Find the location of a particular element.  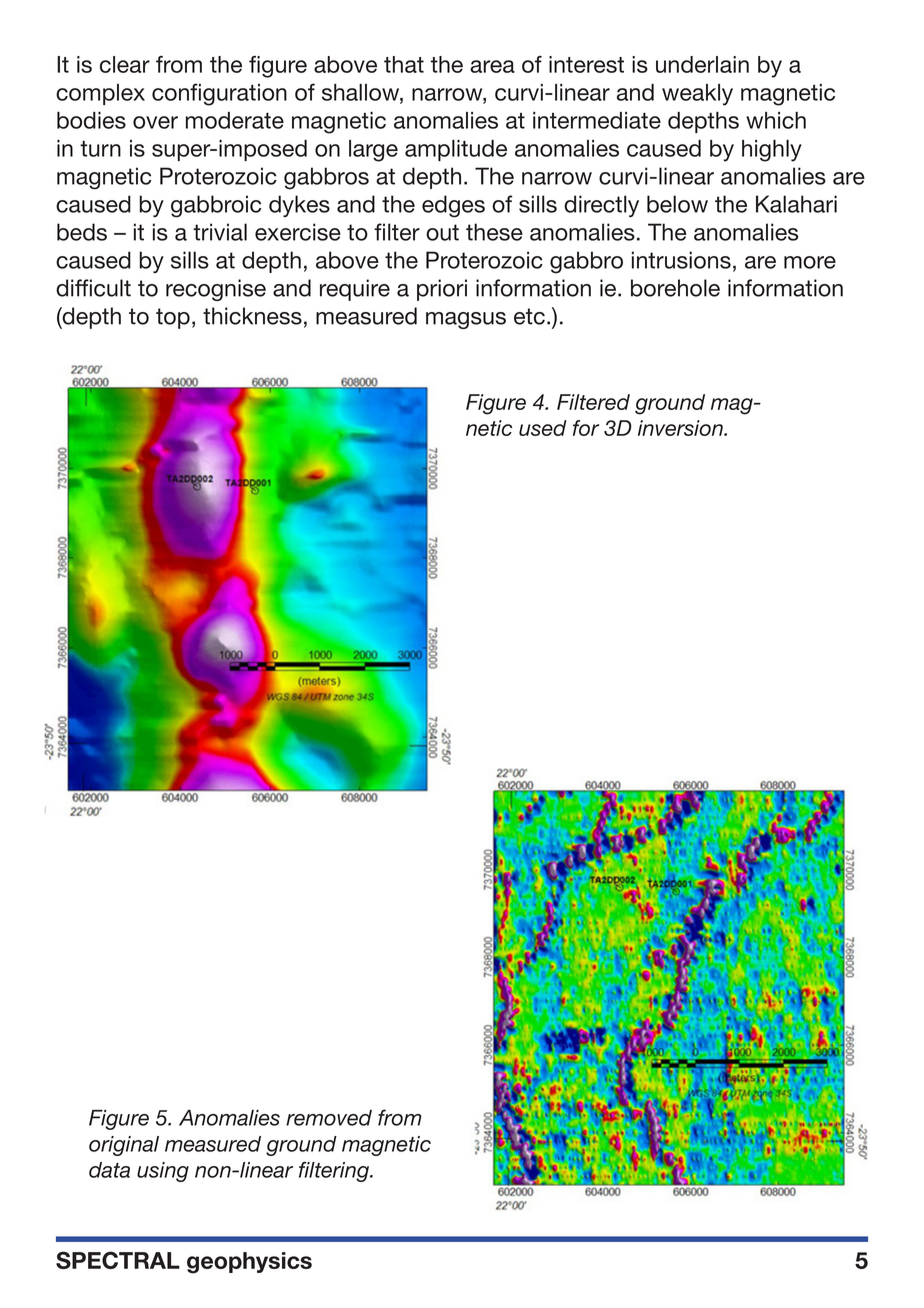

over is located at coordinates (155, 122).
